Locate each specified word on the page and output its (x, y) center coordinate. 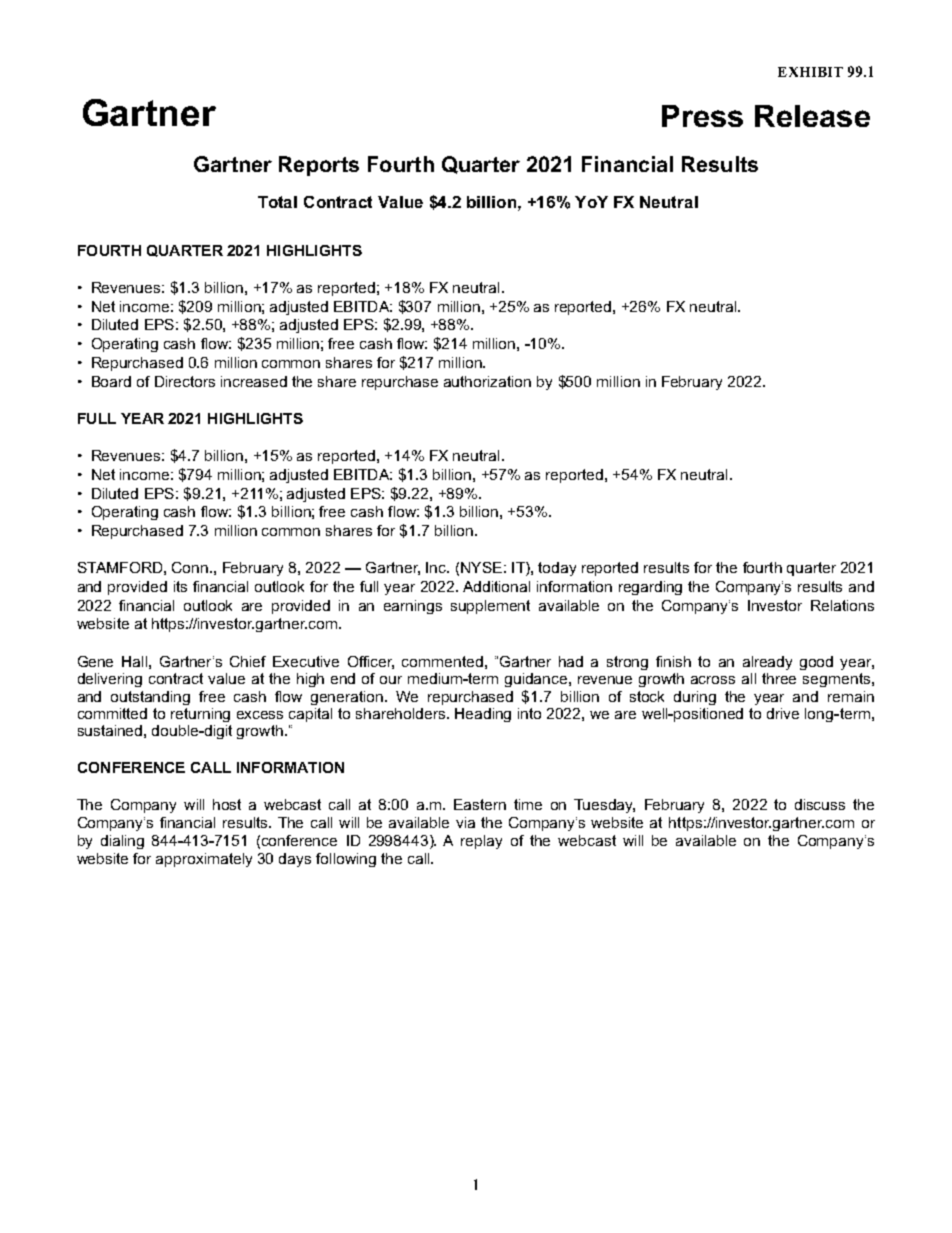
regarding (650, 588)
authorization (487, 381)
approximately (204, 860)
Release (812, 116)
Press (702, 116)
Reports (319, 166)
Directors (185, 381)
